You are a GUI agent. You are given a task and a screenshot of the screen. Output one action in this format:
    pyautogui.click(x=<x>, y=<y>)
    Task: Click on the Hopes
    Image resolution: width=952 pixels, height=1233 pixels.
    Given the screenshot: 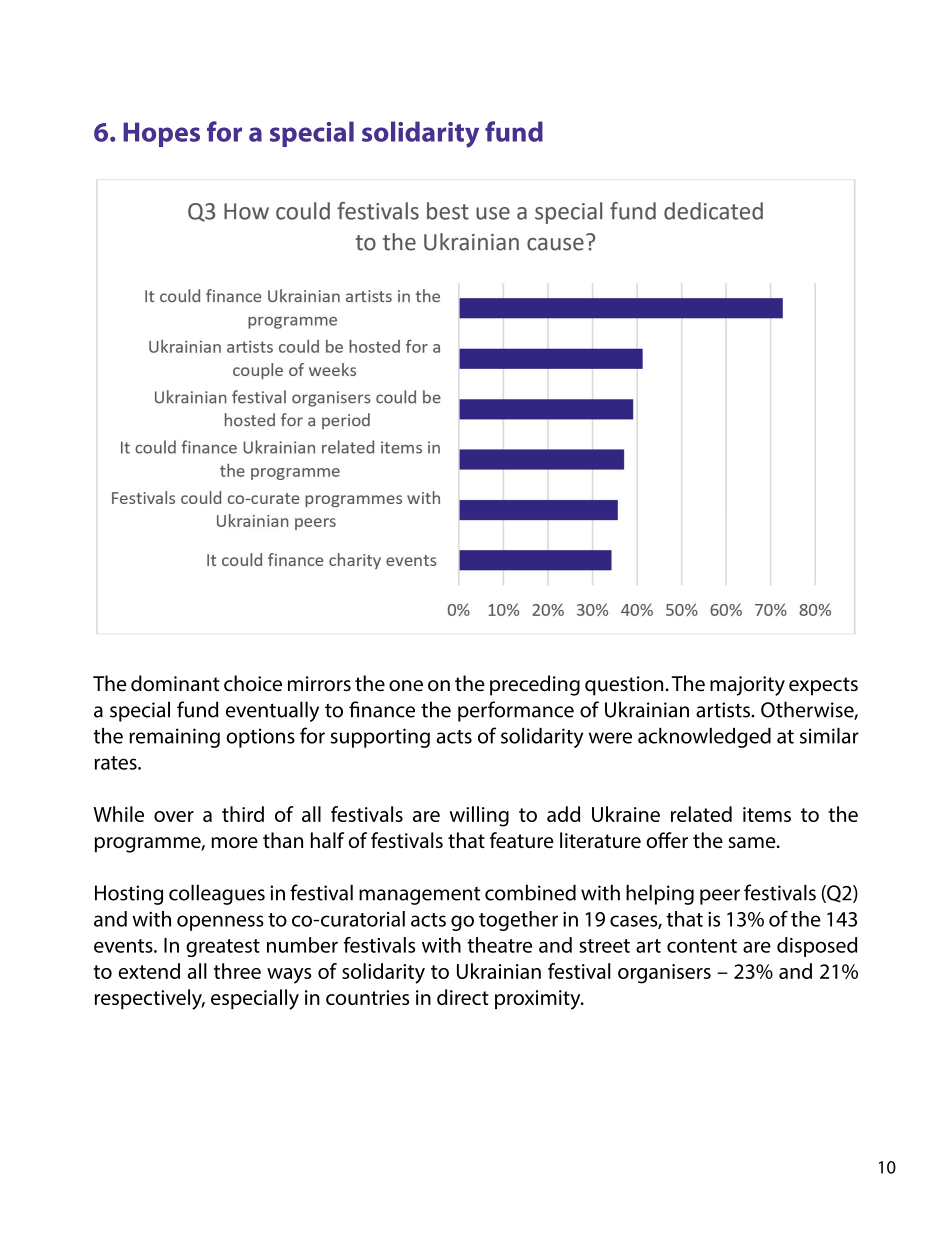 What is the action you would take?
    pyautogui.click(x=161, y=134)
